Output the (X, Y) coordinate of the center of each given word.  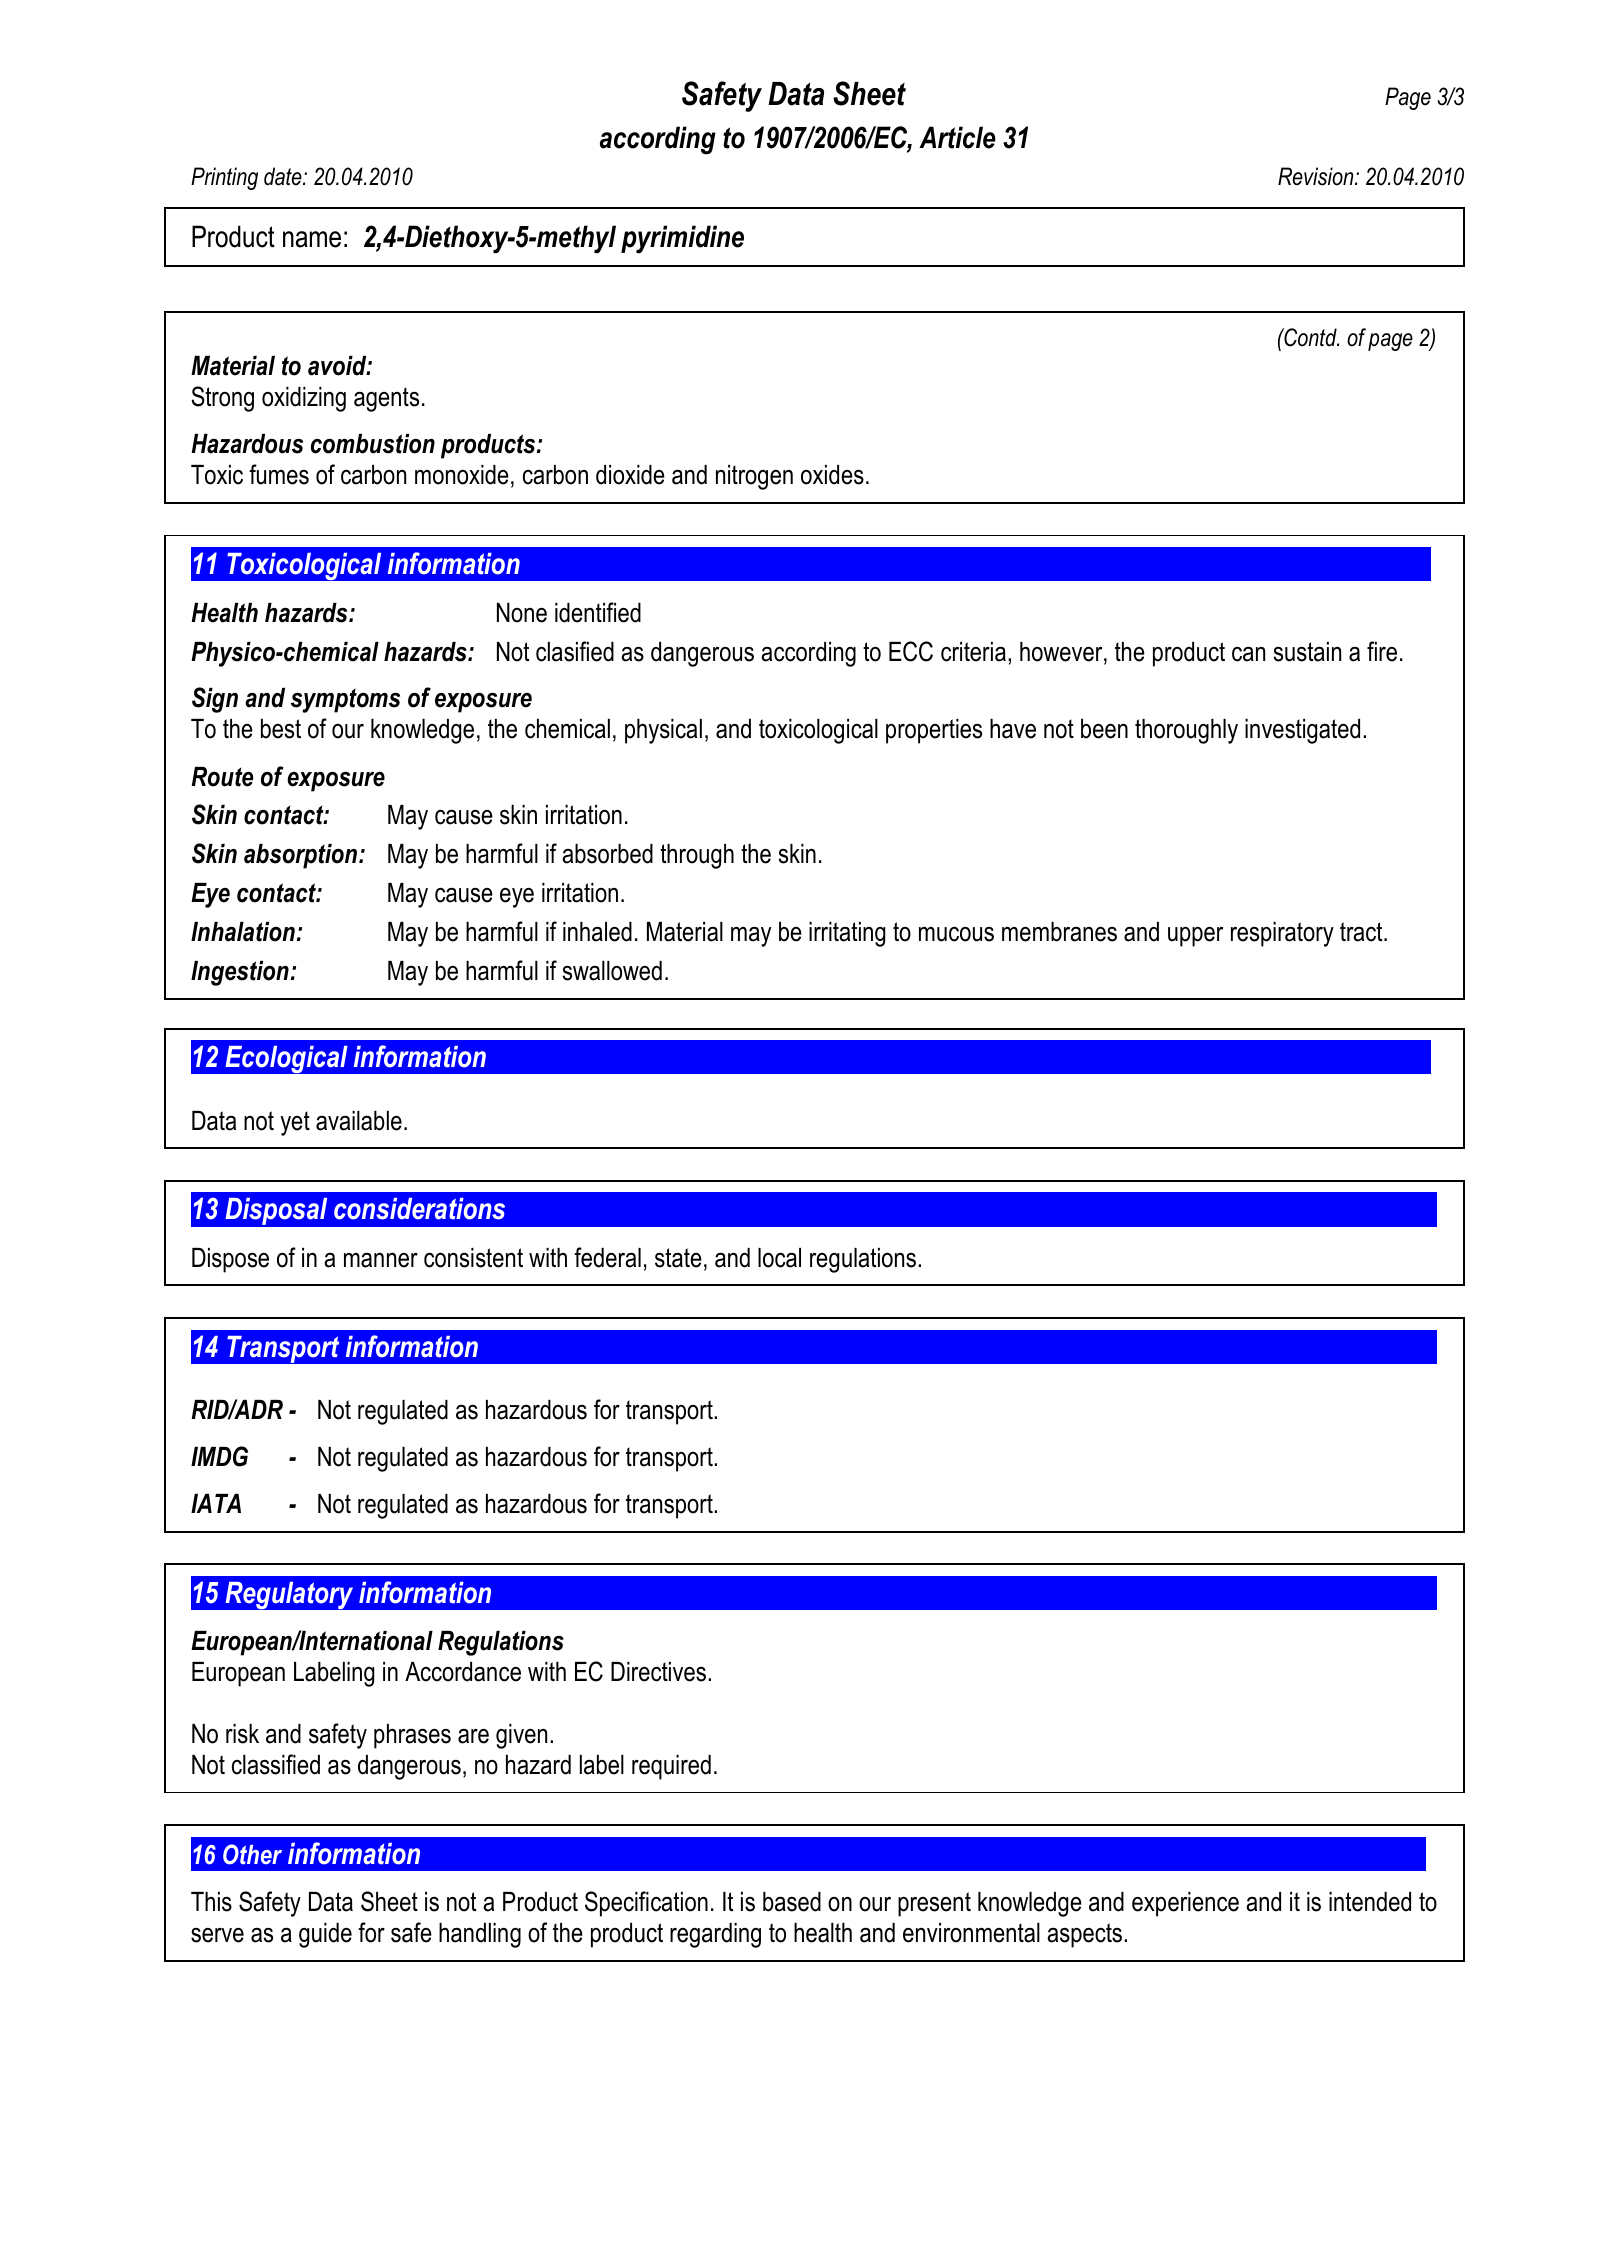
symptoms (345, 700)
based (792, 1902)
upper (1195, 937)
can (1248, 654)
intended (1370, 1902)
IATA (216, 1503)
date (284, 176)
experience (1185, 1904)
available (359, 1121)
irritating (847, 934)
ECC (911, 651)
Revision (1317, 176)
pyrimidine (682, 239)
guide (325, 1935)
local (779, 1258)
